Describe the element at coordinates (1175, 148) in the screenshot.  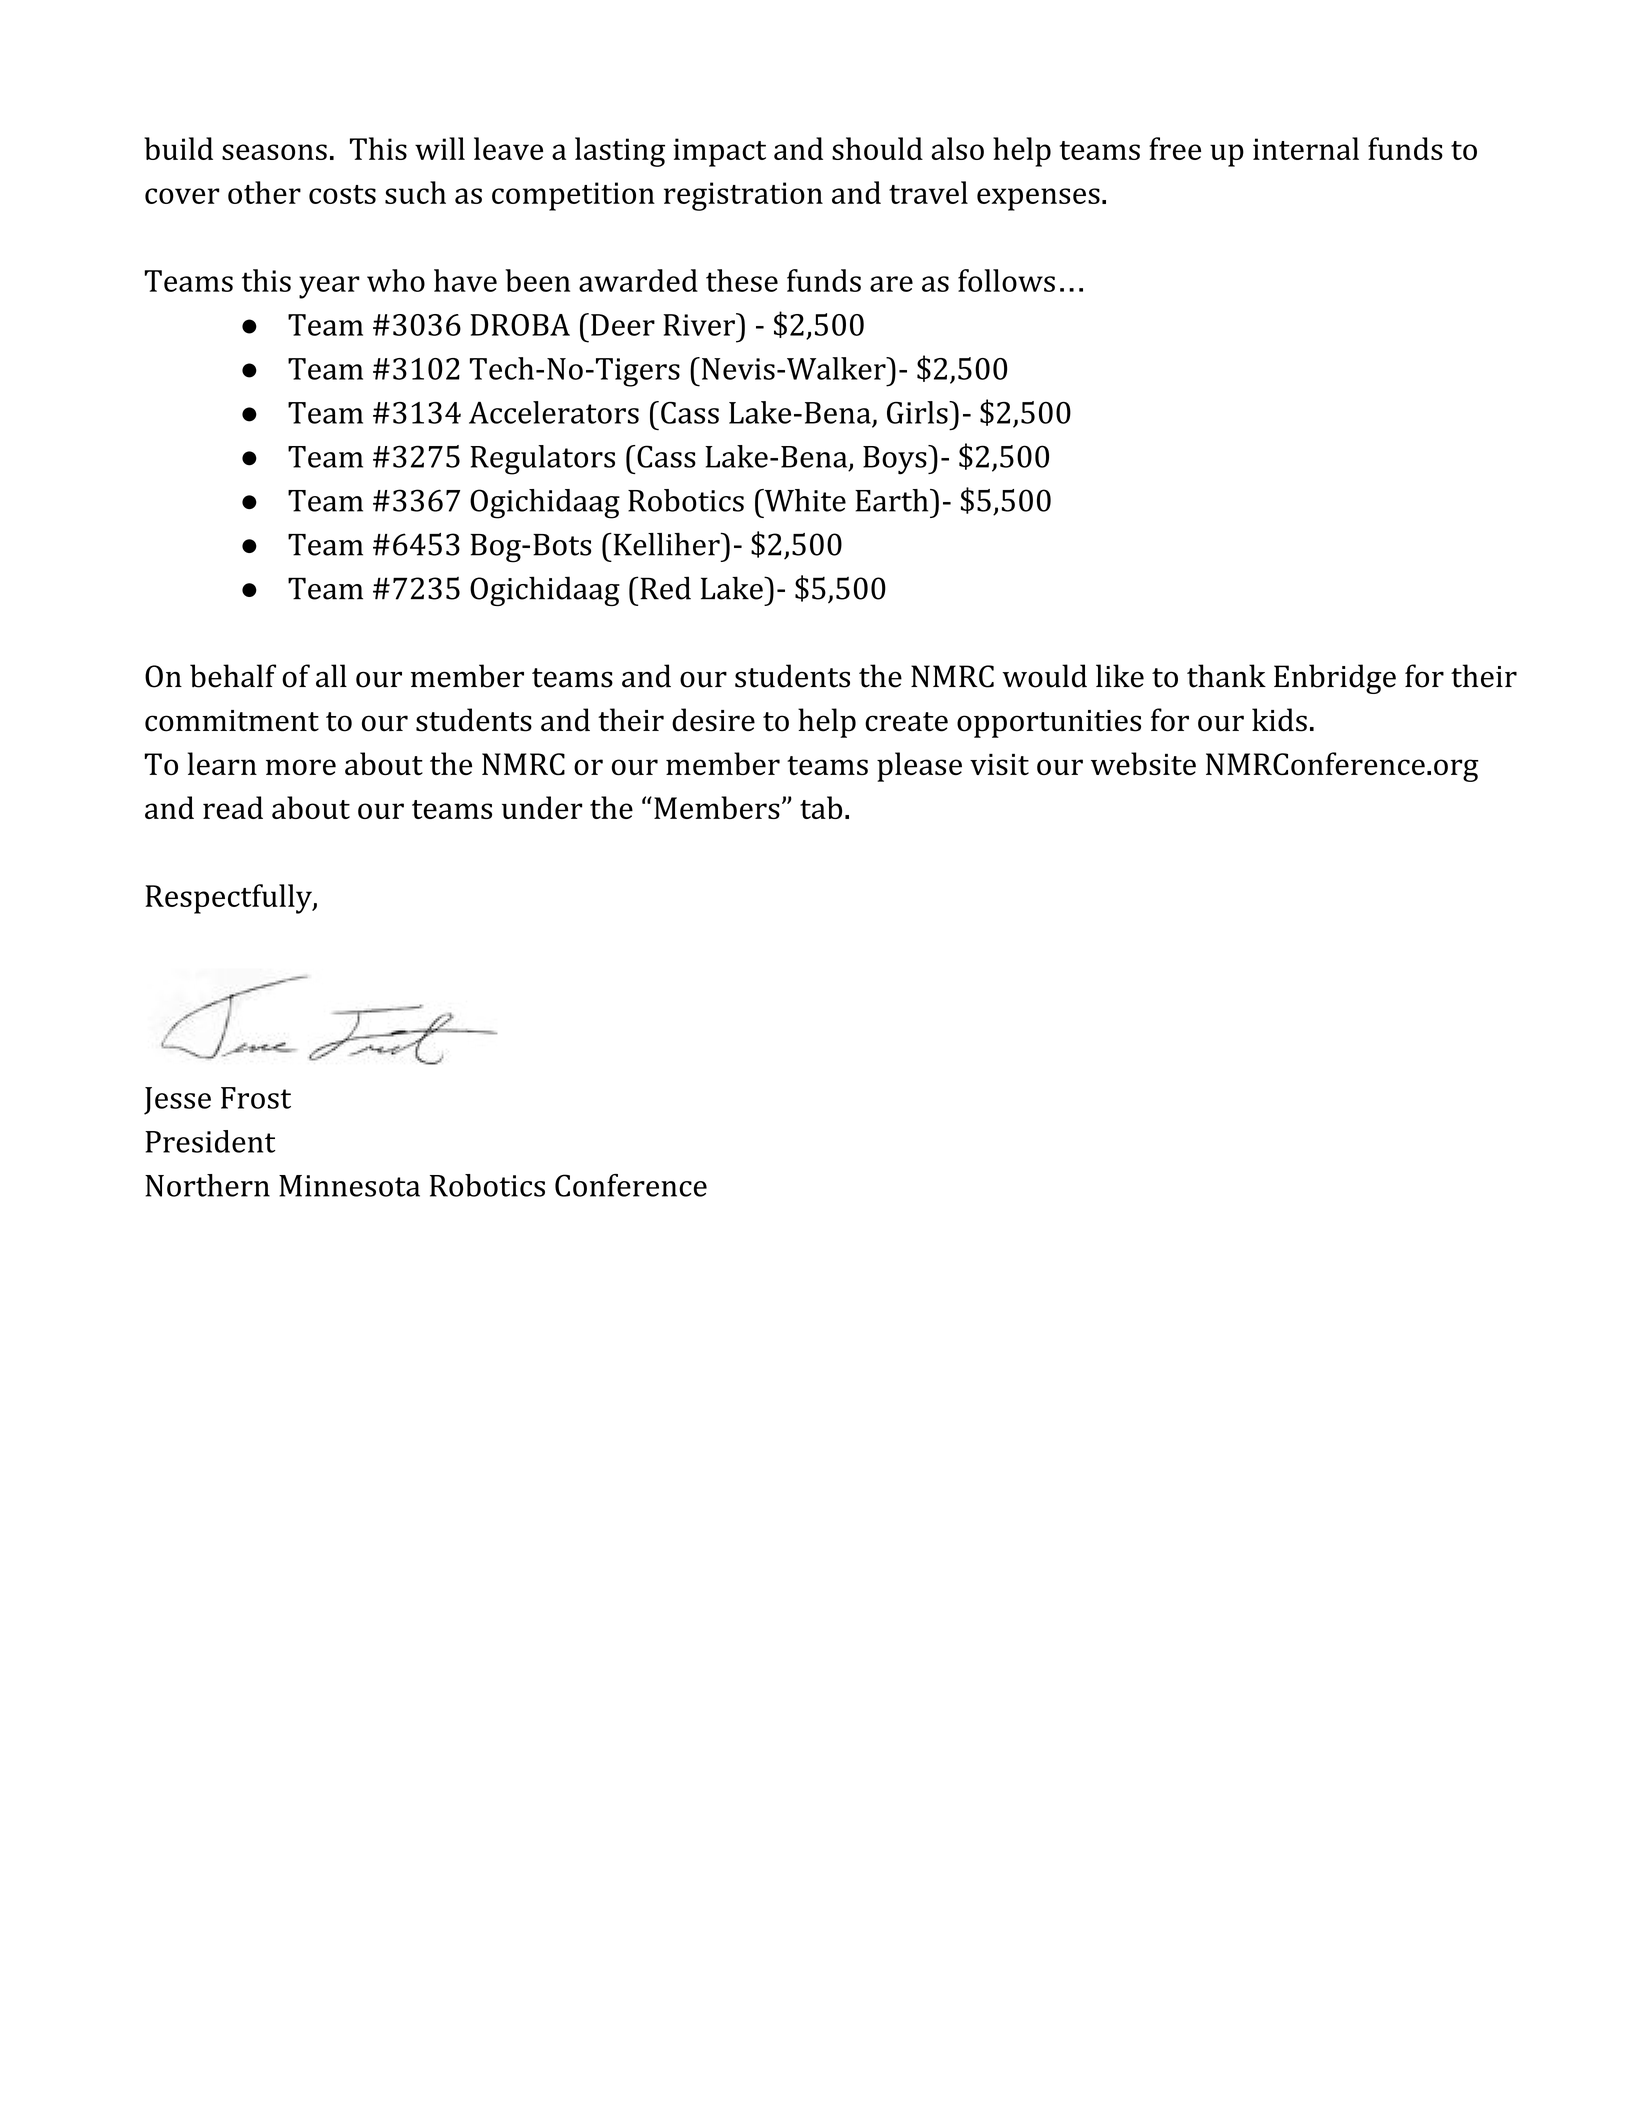
I see `free` at that location.
